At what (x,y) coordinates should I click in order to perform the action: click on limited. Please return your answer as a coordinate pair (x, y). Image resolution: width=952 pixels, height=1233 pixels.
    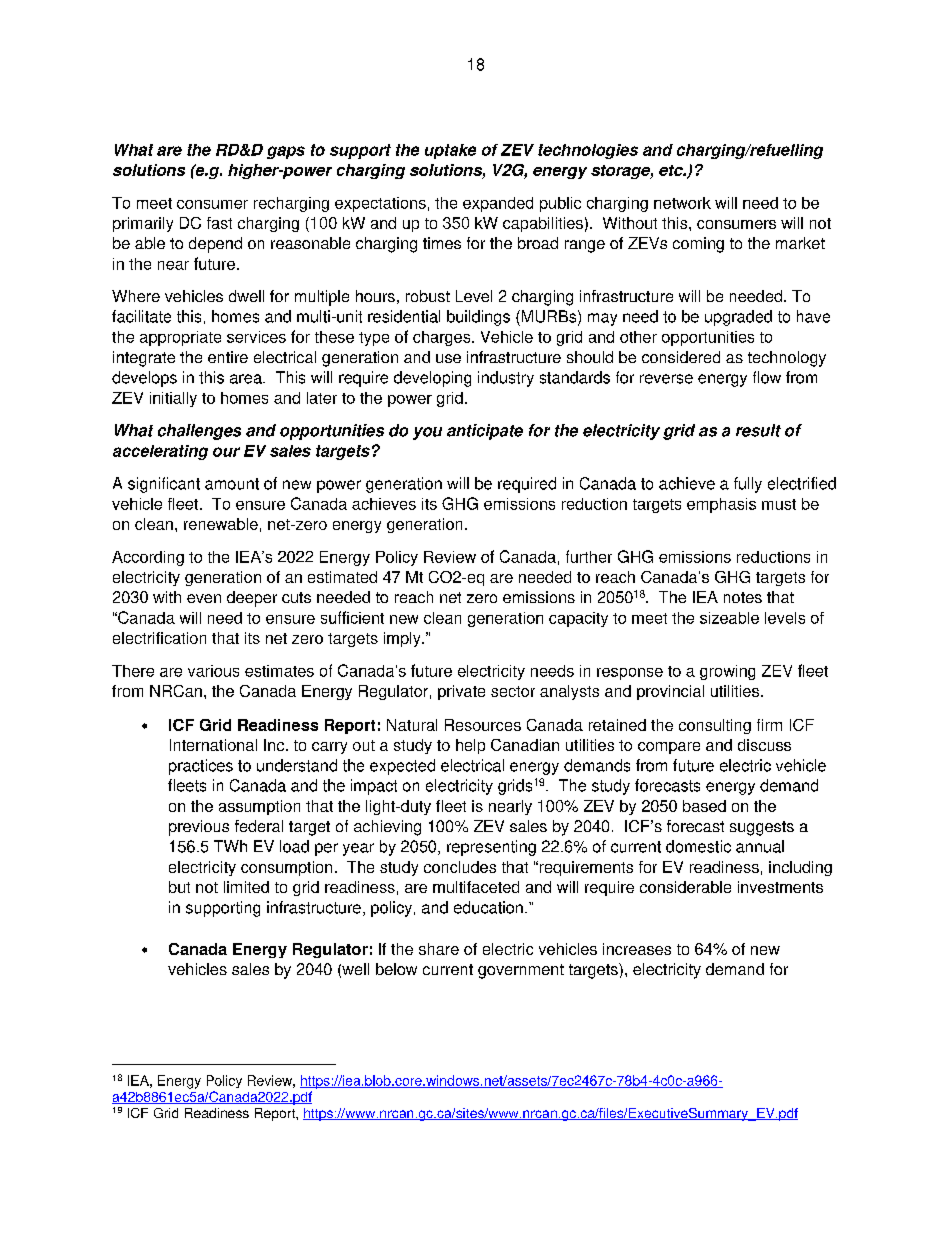
    Looking at the image, I should click on (246, 887).
